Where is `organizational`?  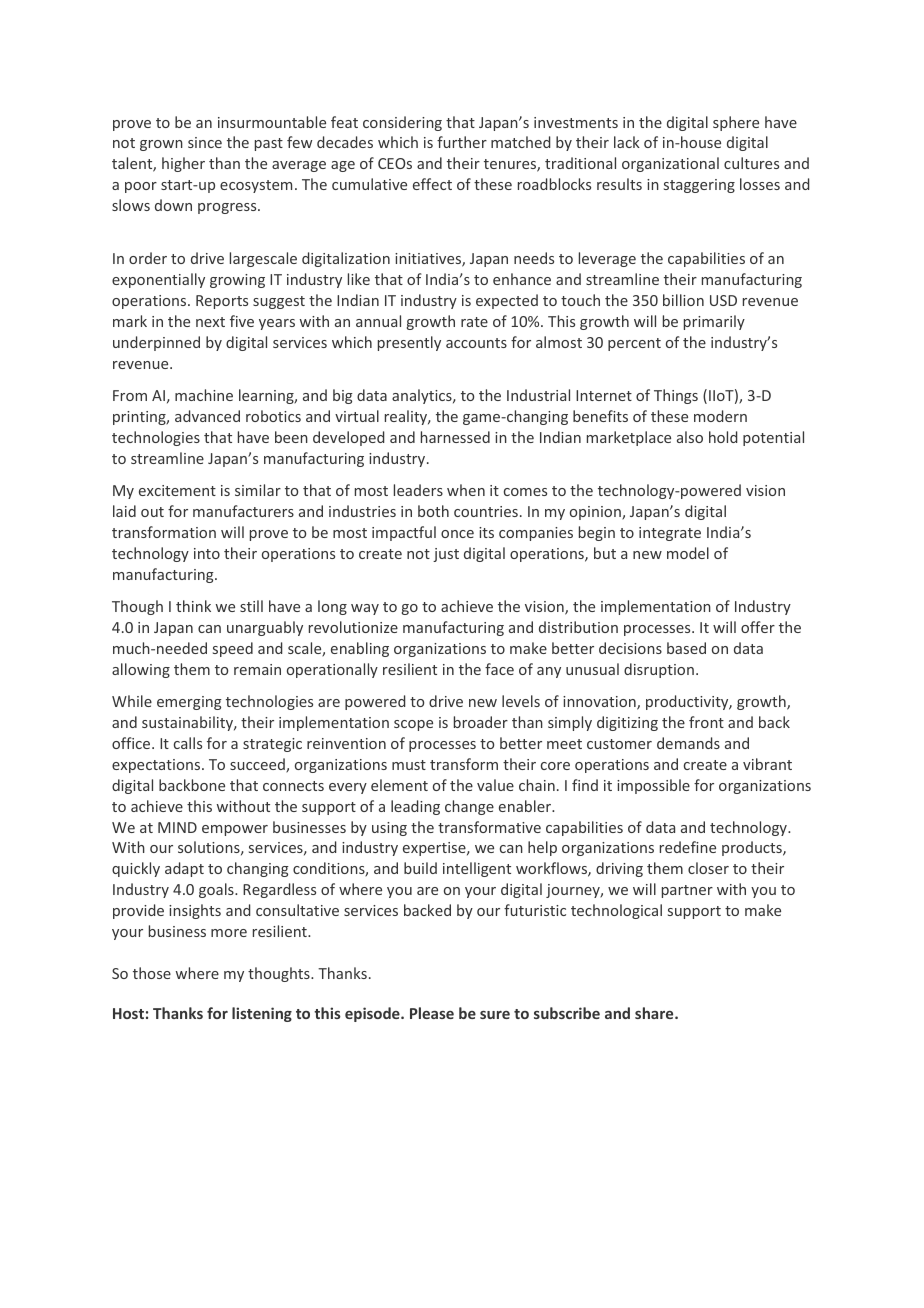 organizational is located at coordinates (670, 164).
